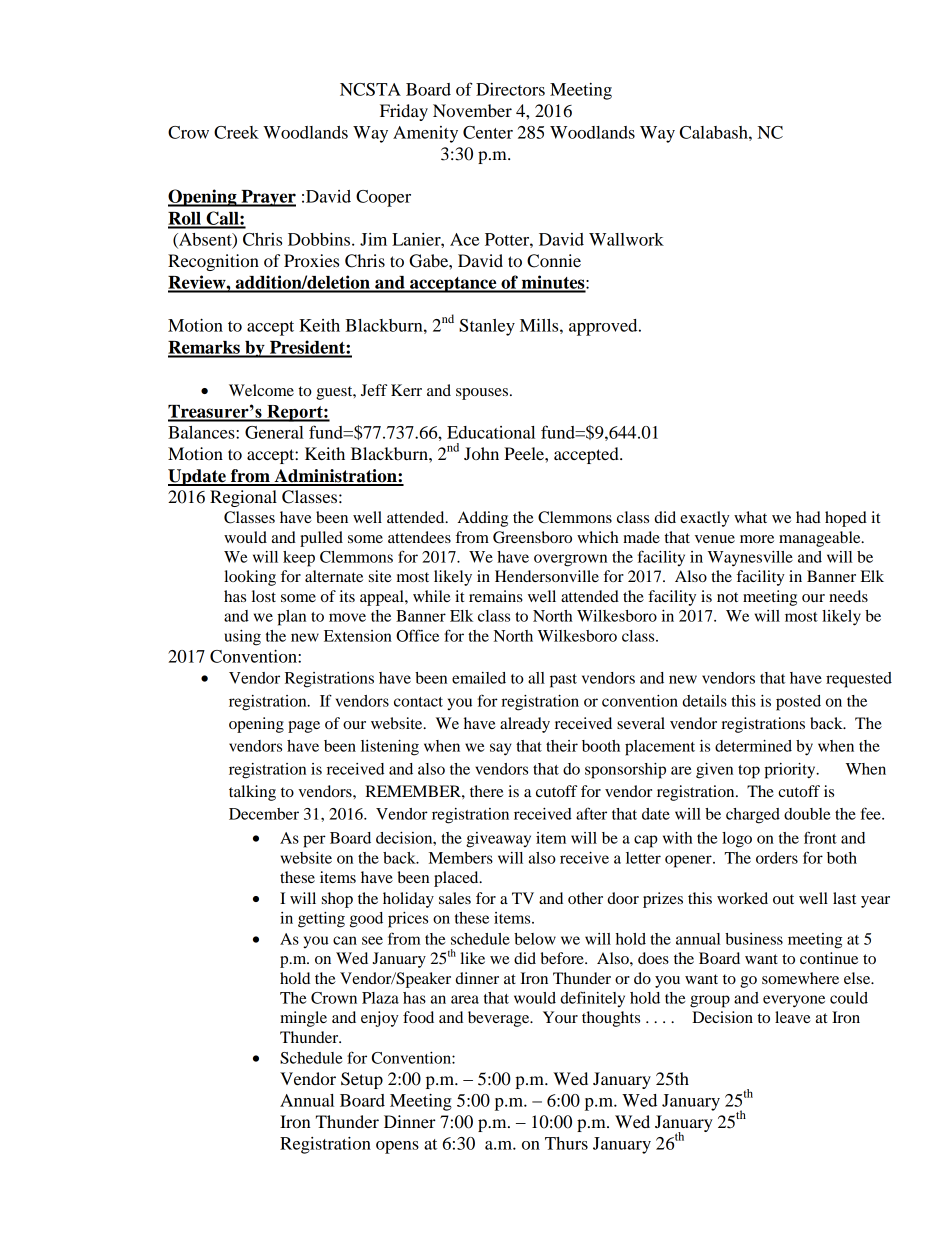 The image size is (952, 1233). What do you see at coordinates (566, 1143) in the screenshot?
I see `Thurs` at bounding box center [566, 1143].
